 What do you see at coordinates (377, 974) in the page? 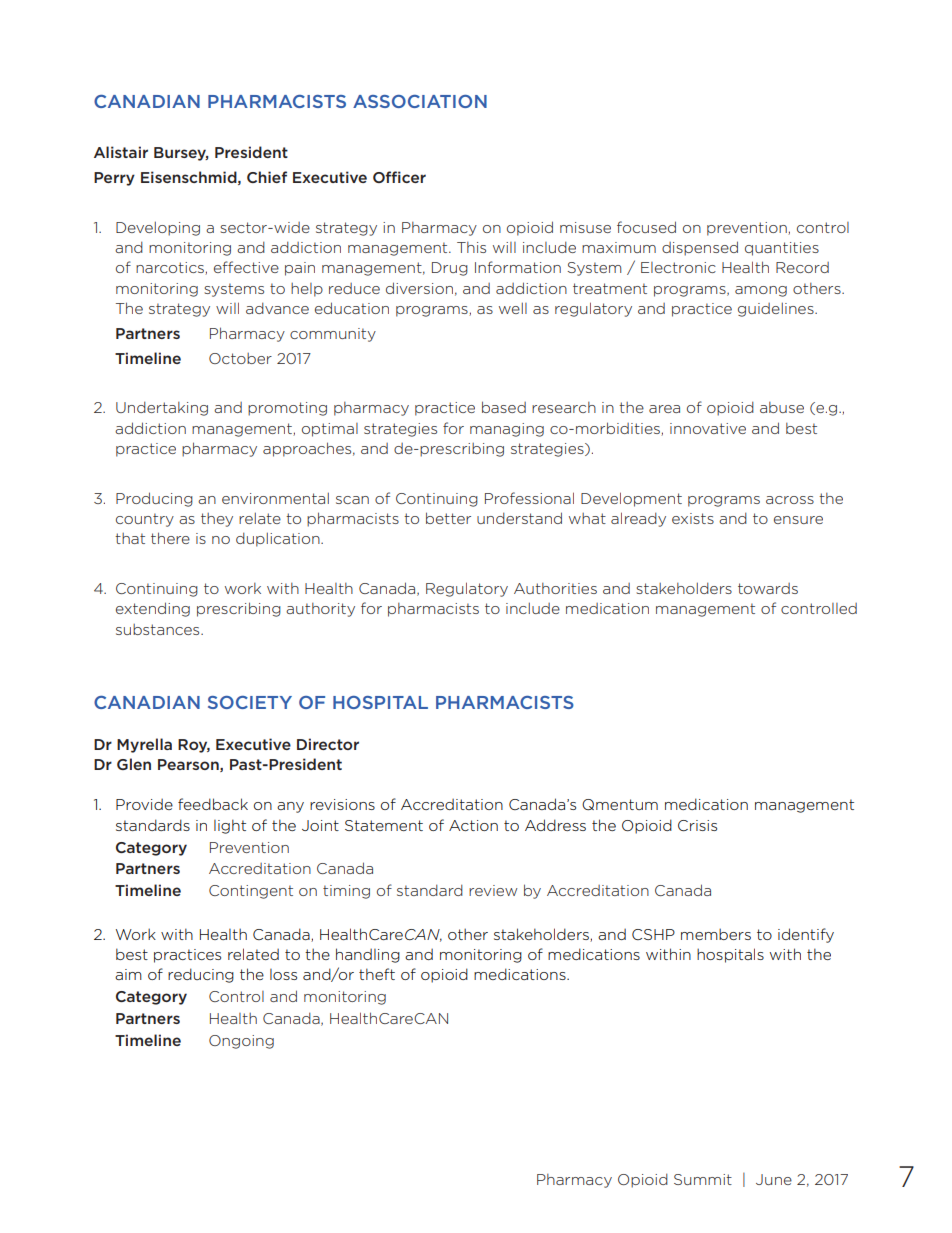
I see `theft` at bounding box center [377, 974].
